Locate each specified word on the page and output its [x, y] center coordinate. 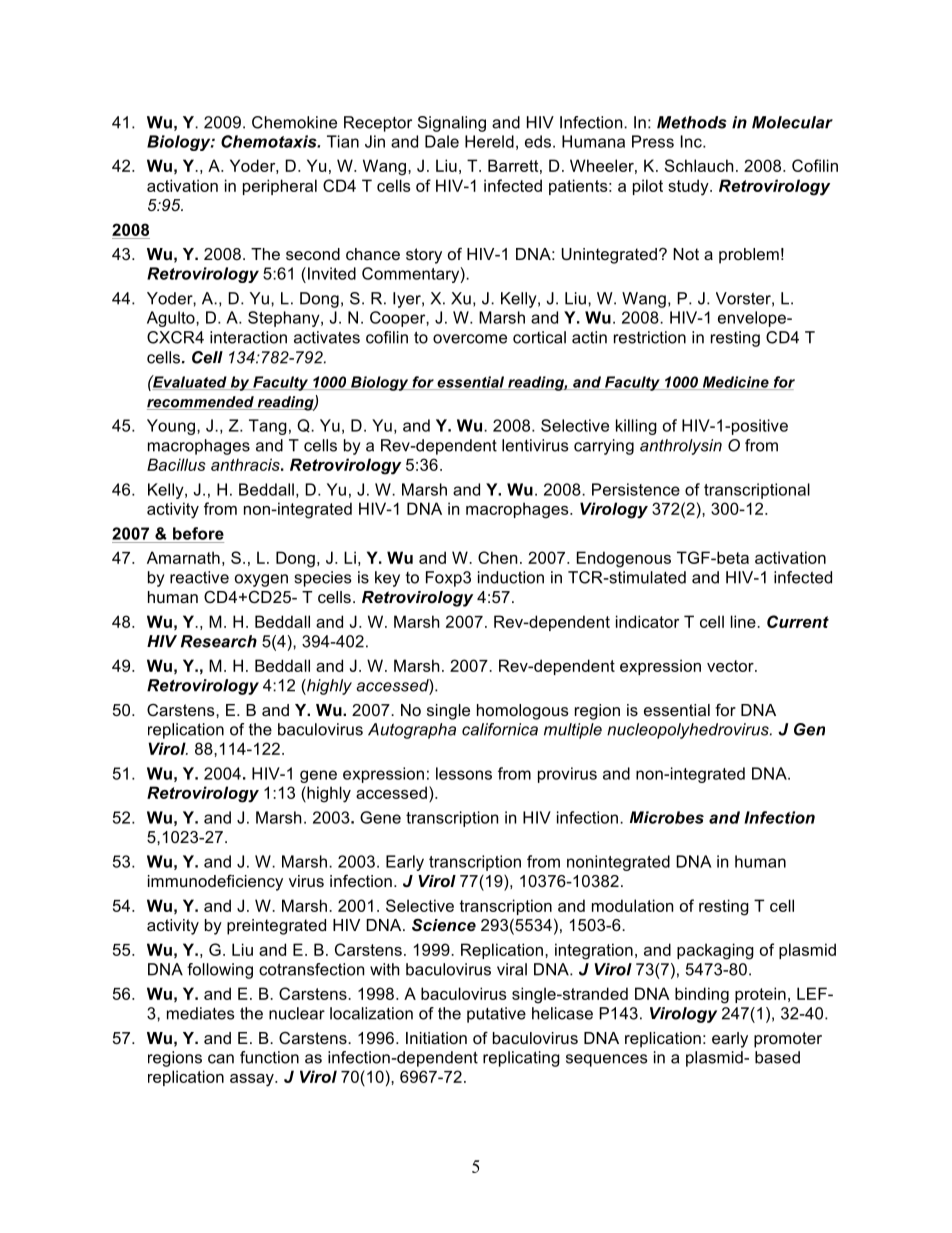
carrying [604, 447]
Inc [692, 141]
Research [219, 641]
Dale [442, 141]
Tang [268, 427]
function [269, 1057]
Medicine [735, 383]
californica [500, 729]
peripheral [280, 187]
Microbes [667, 817]
